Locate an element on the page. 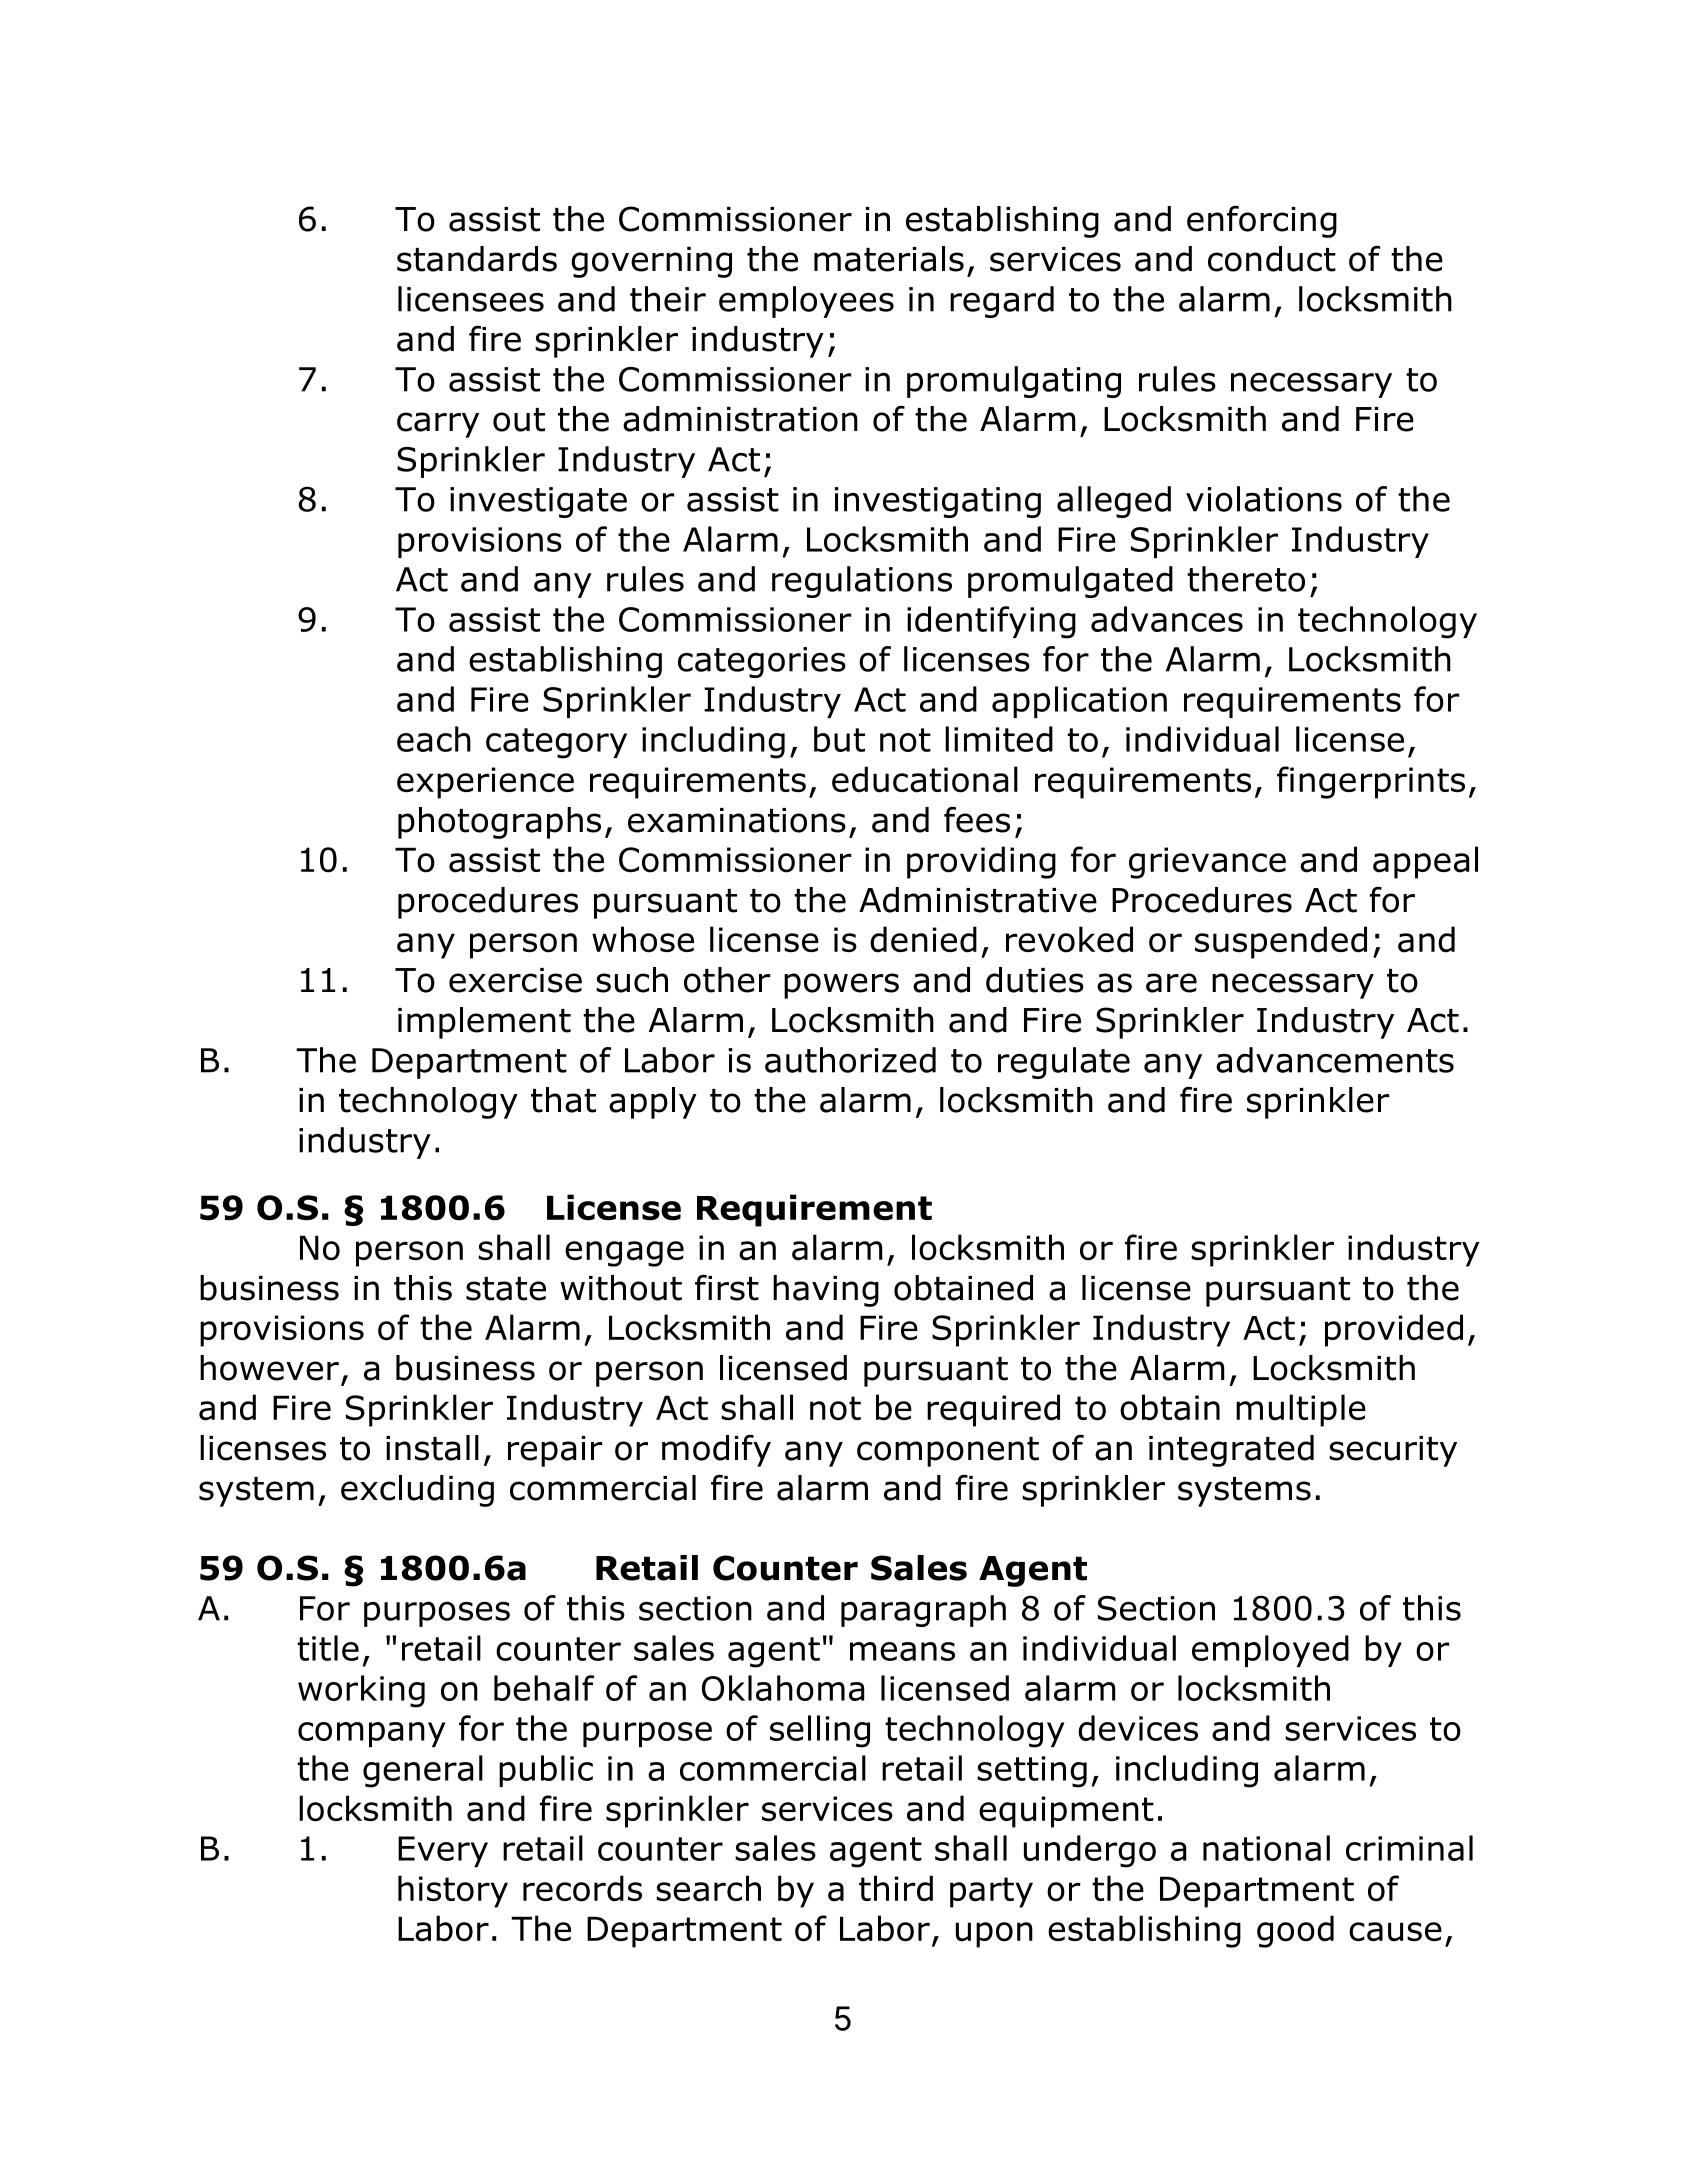 This image has height=2175, width=1681. investigate is located at coordinates (538, 502).
